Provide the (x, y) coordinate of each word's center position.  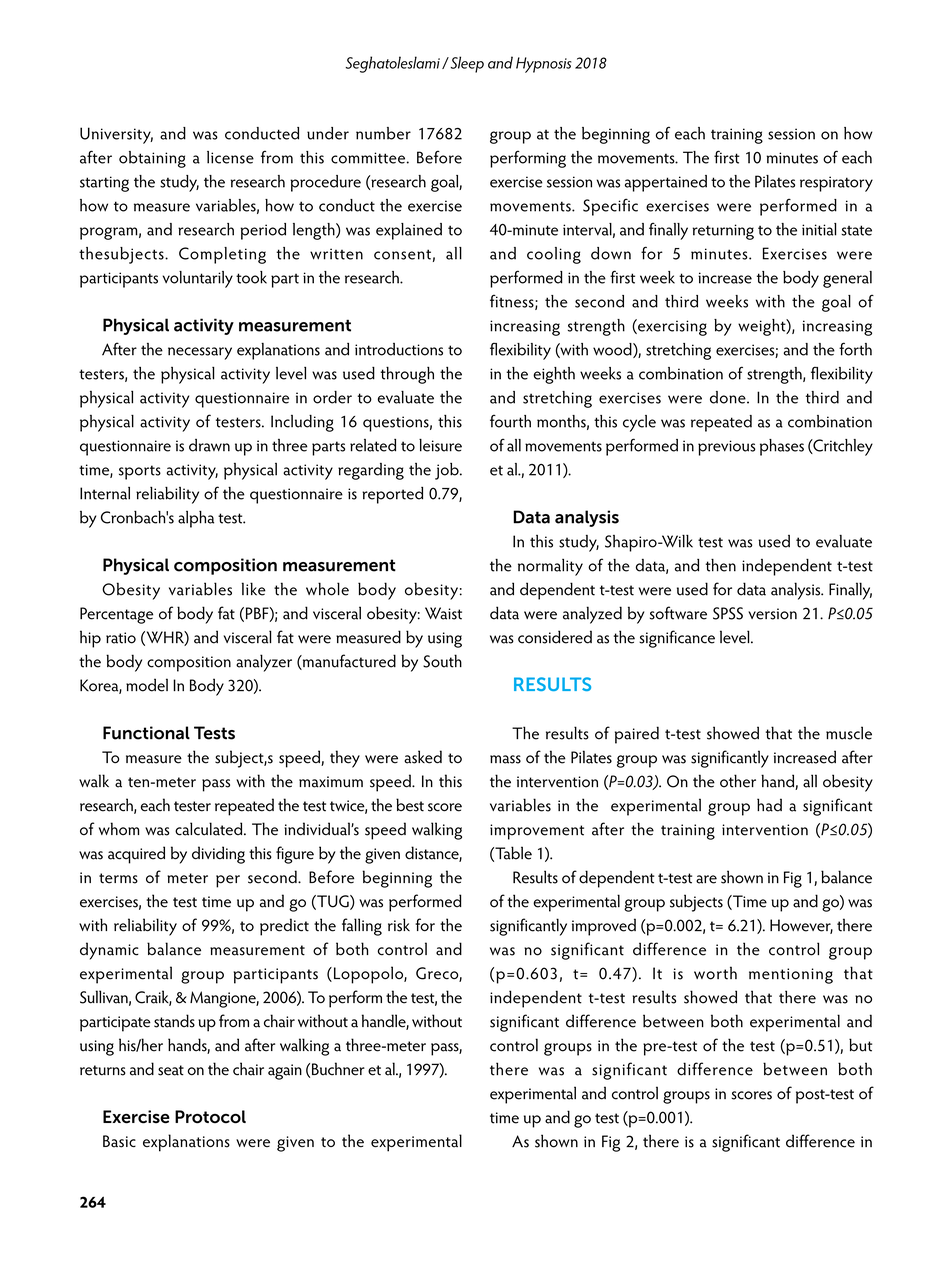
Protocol (210, 1117)
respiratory (836, 184)
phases (782, 447)
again (285, 1072)
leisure (440, 445)
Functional (146, 733)
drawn (209, 445)
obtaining (152, 159)
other (738, 781)
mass (505, 759)
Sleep (466, 64)
